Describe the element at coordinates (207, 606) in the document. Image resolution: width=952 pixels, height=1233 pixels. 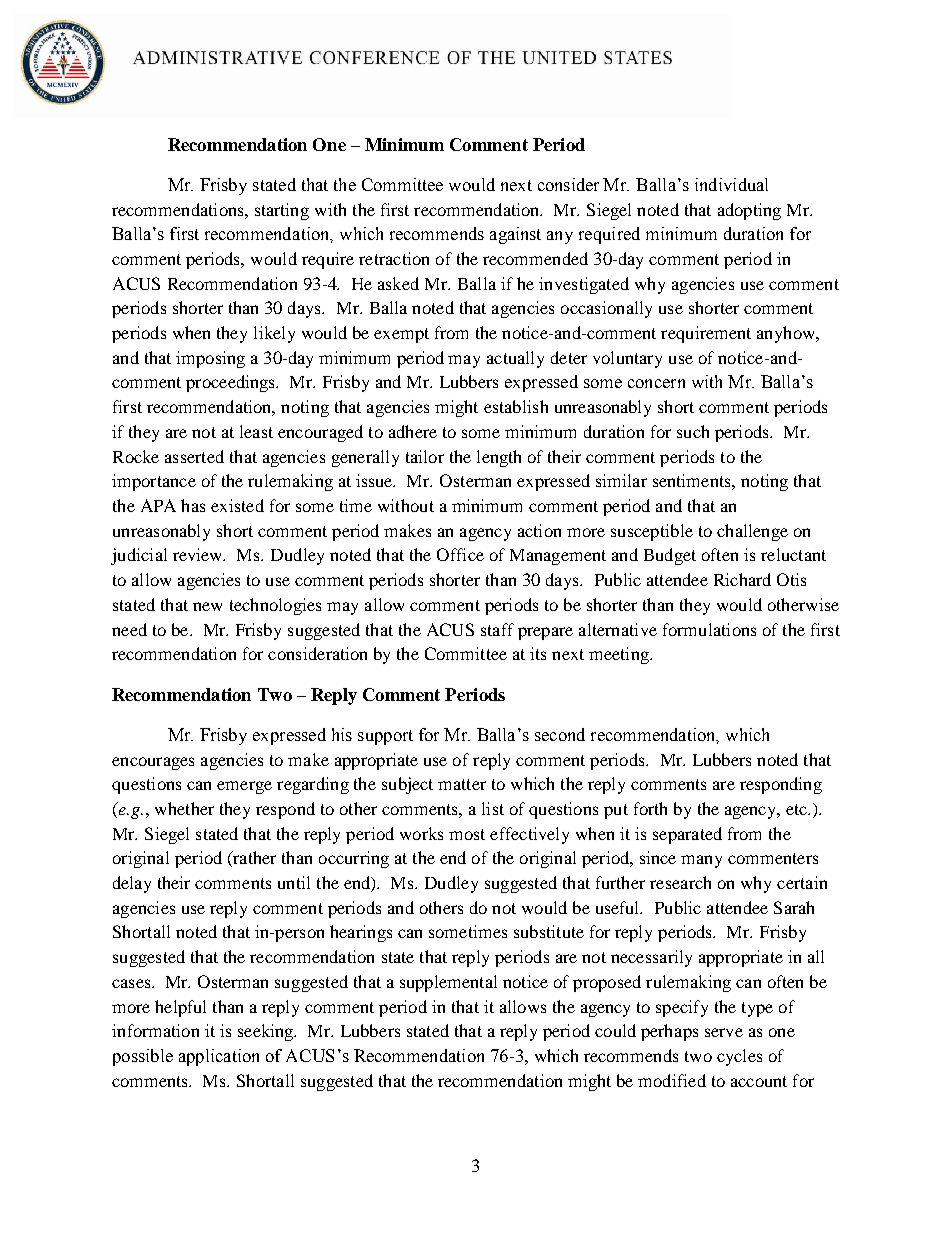
I see `new` at that location.
